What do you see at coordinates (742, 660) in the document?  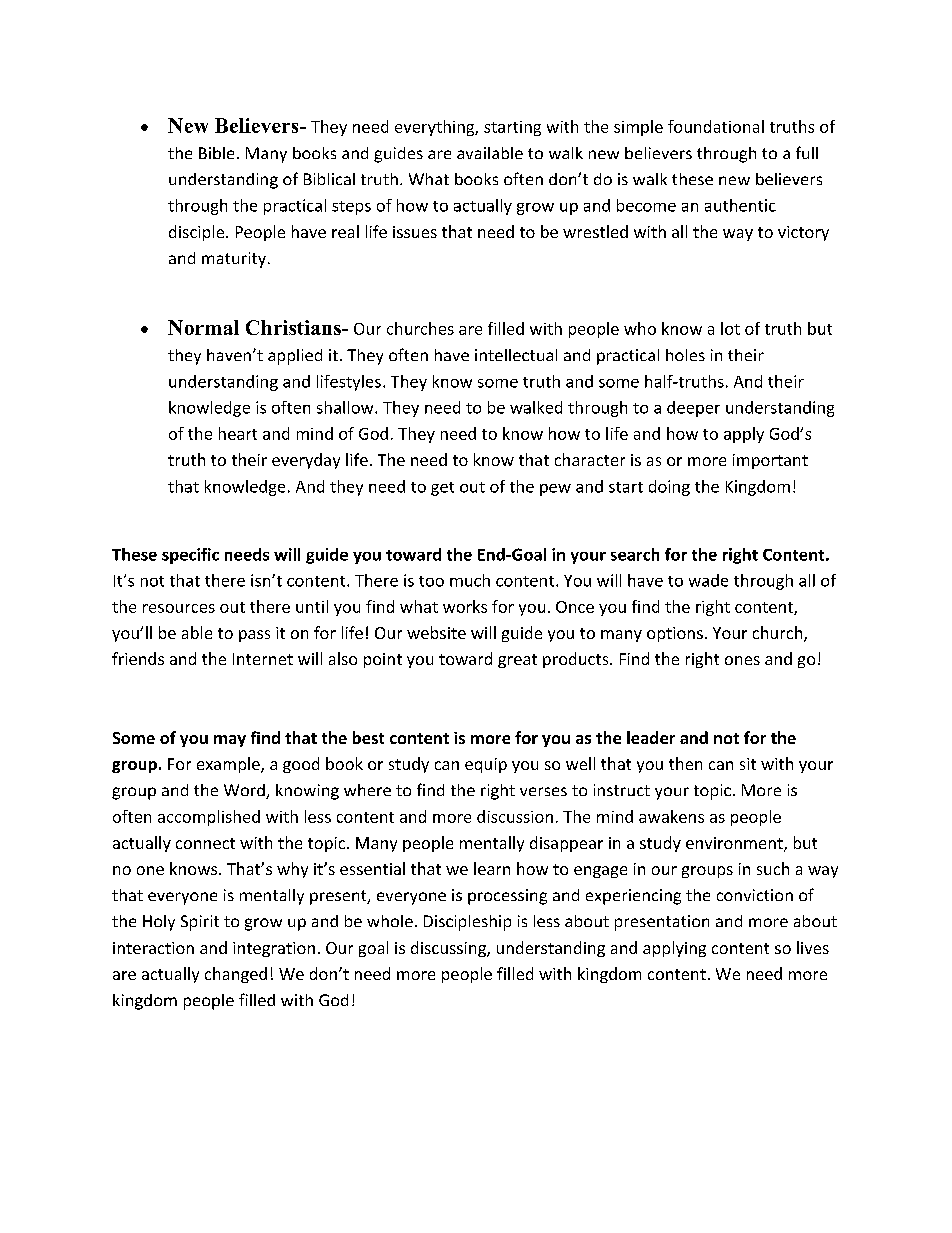 I see `ones` at bounding box center [742, 660].
